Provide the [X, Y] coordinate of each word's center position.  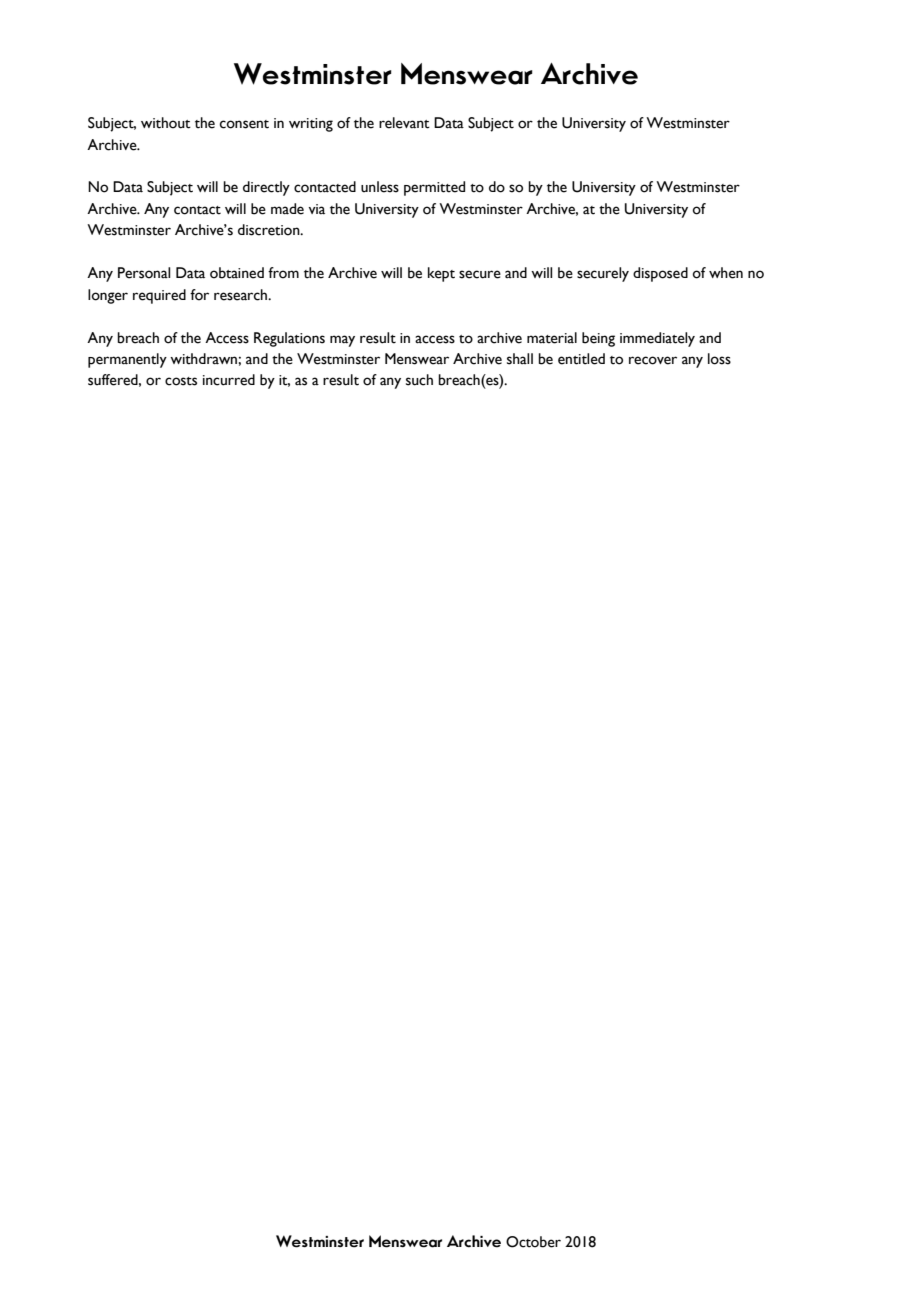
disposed [660, 274]
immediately [657, 339]
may [342, 341]
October [533, 1242]
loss [719, 359]
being [598, 339]
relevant [404, 123]
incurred [229, 380]
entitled [581, 359]
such [419, 380]
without [166, 123]
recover [653, 360]
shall [520, 359]
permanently [127, 360]
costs [181, 381]
